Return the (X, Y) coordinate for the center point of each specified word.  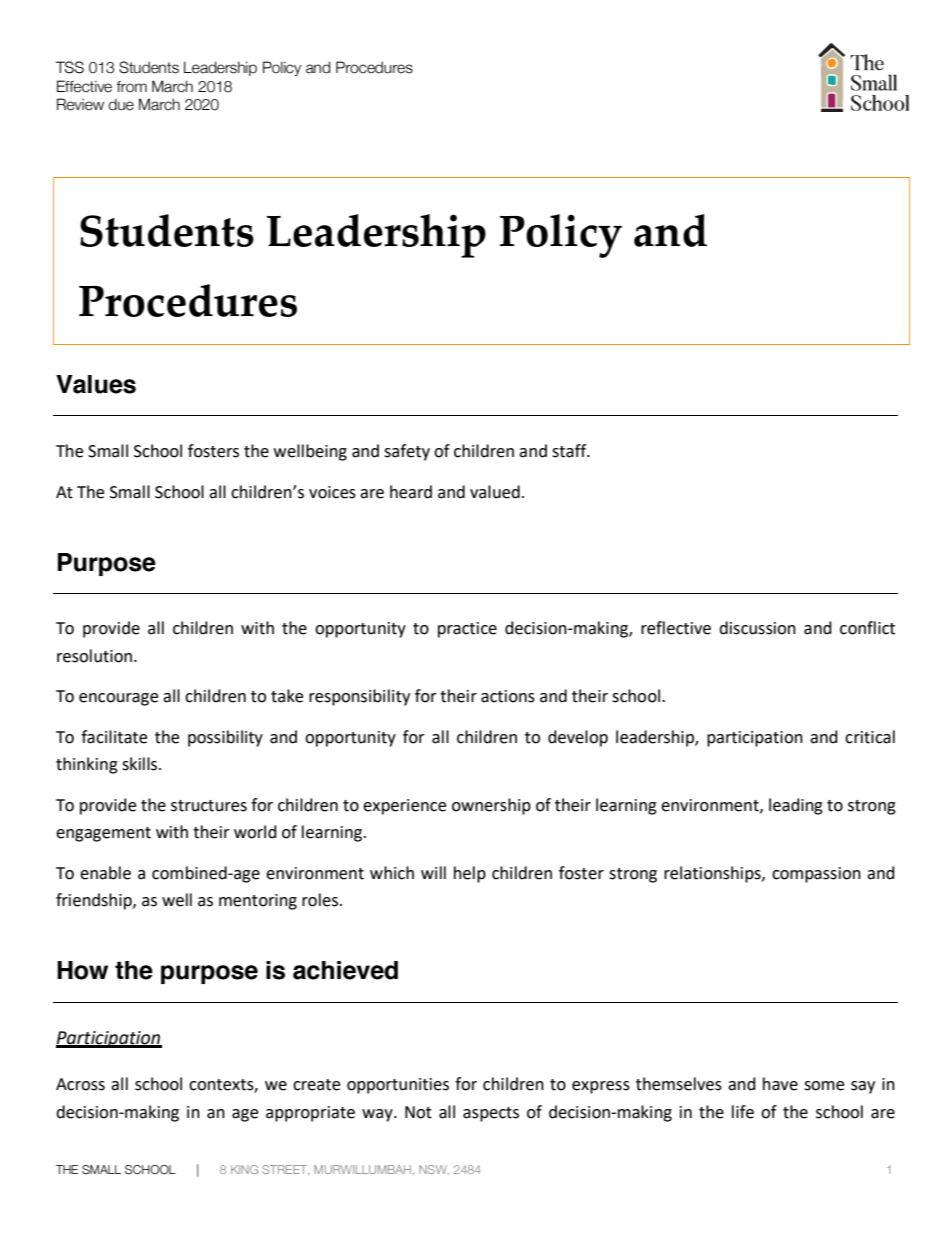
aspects (491, 1114)
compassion (816, 875)
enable (105, 873)
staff (570, 451)
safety (407, 452)
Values (96, 384)
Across (80, 1084)
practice (467, 630)
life (743, 1112)
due (121, 105)
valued (495, 492)
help (470, 874)
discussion (757, 628)
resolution (94, 656)
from (131, 87)
